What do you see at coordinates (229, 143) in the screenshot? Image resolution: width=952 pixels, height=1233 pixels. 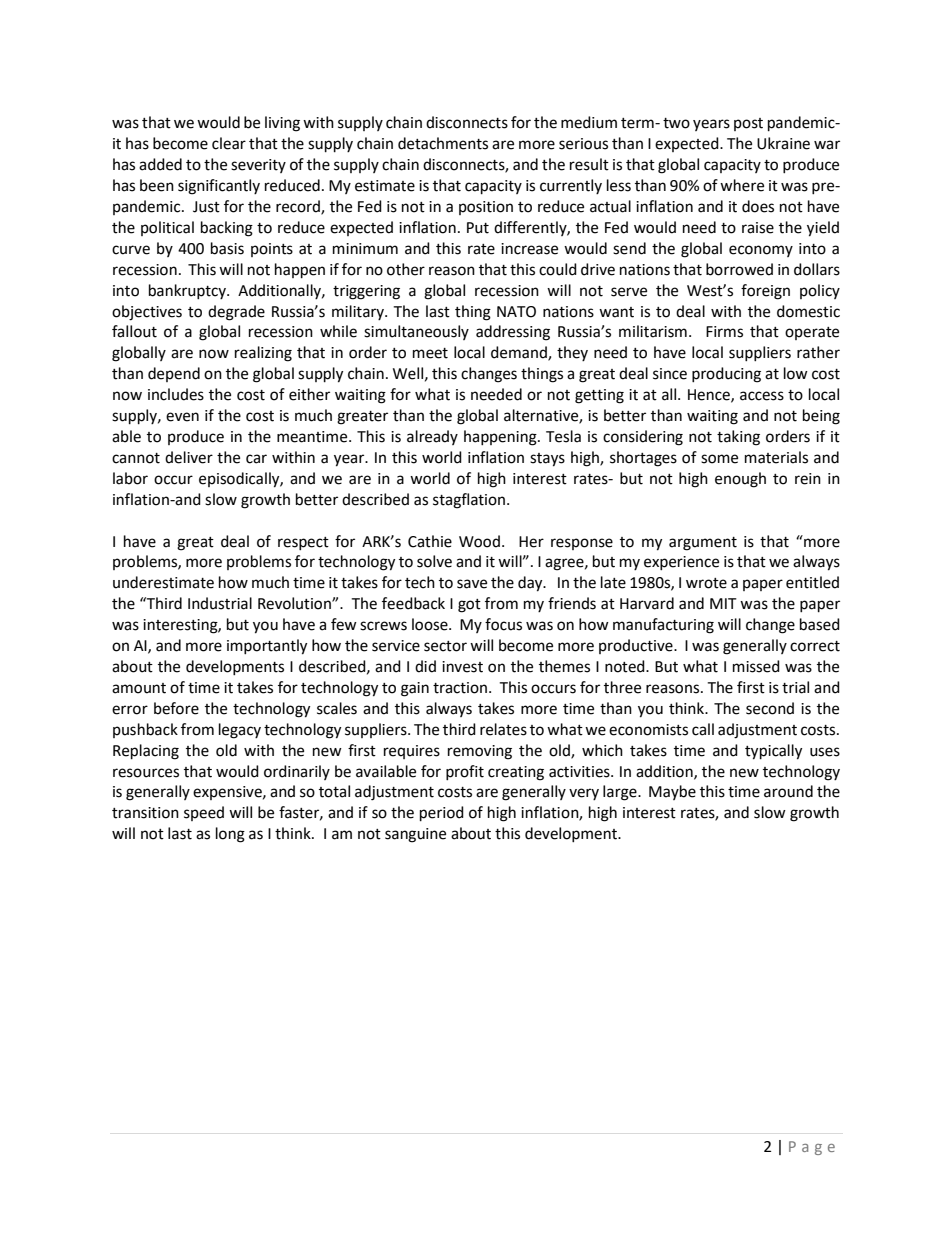 I see `clear` at bounding box center [229, 143].
